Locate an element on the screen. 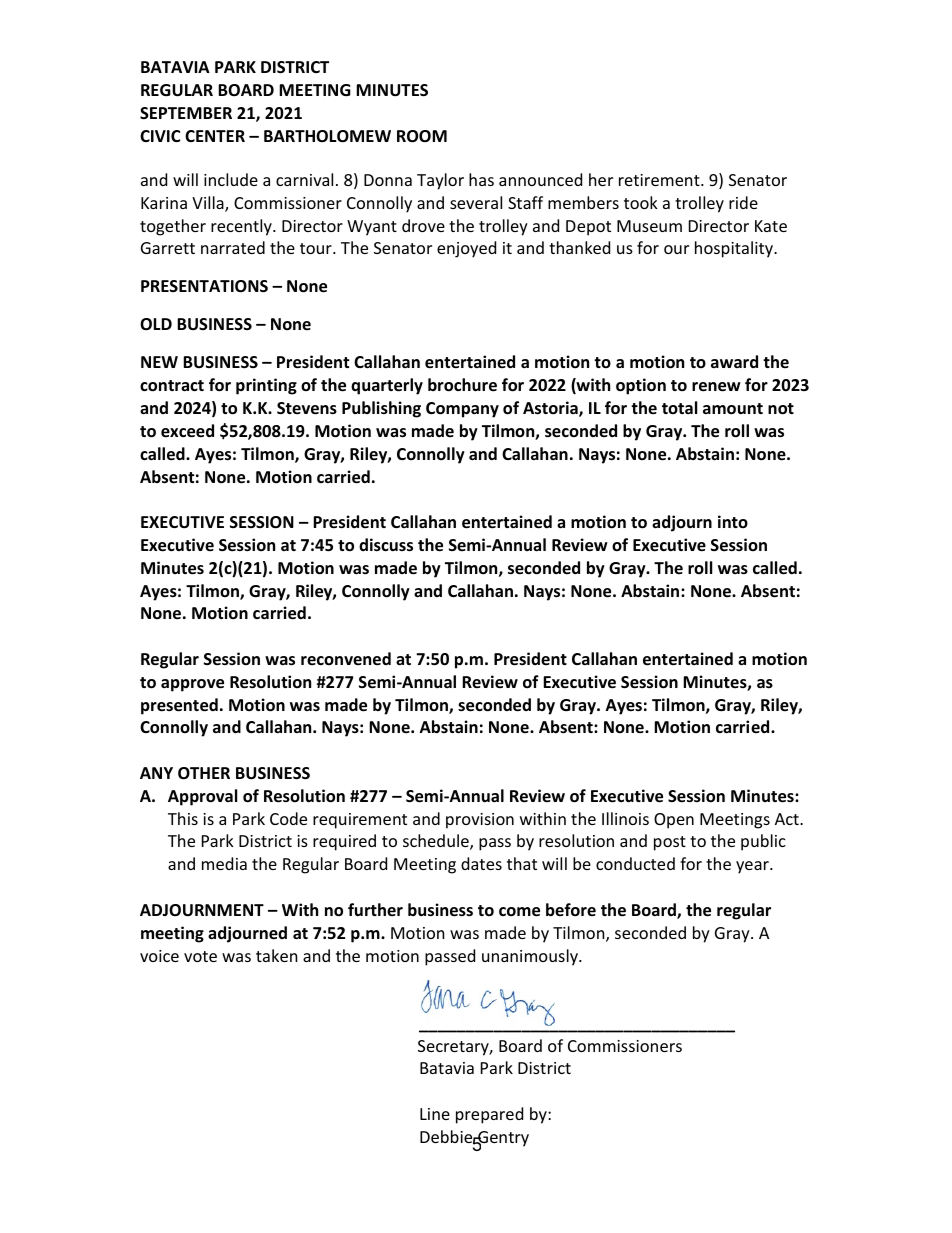 The height and width of the screenshot is (1233, 952). OTHER is located at coordinates (204, 773).
